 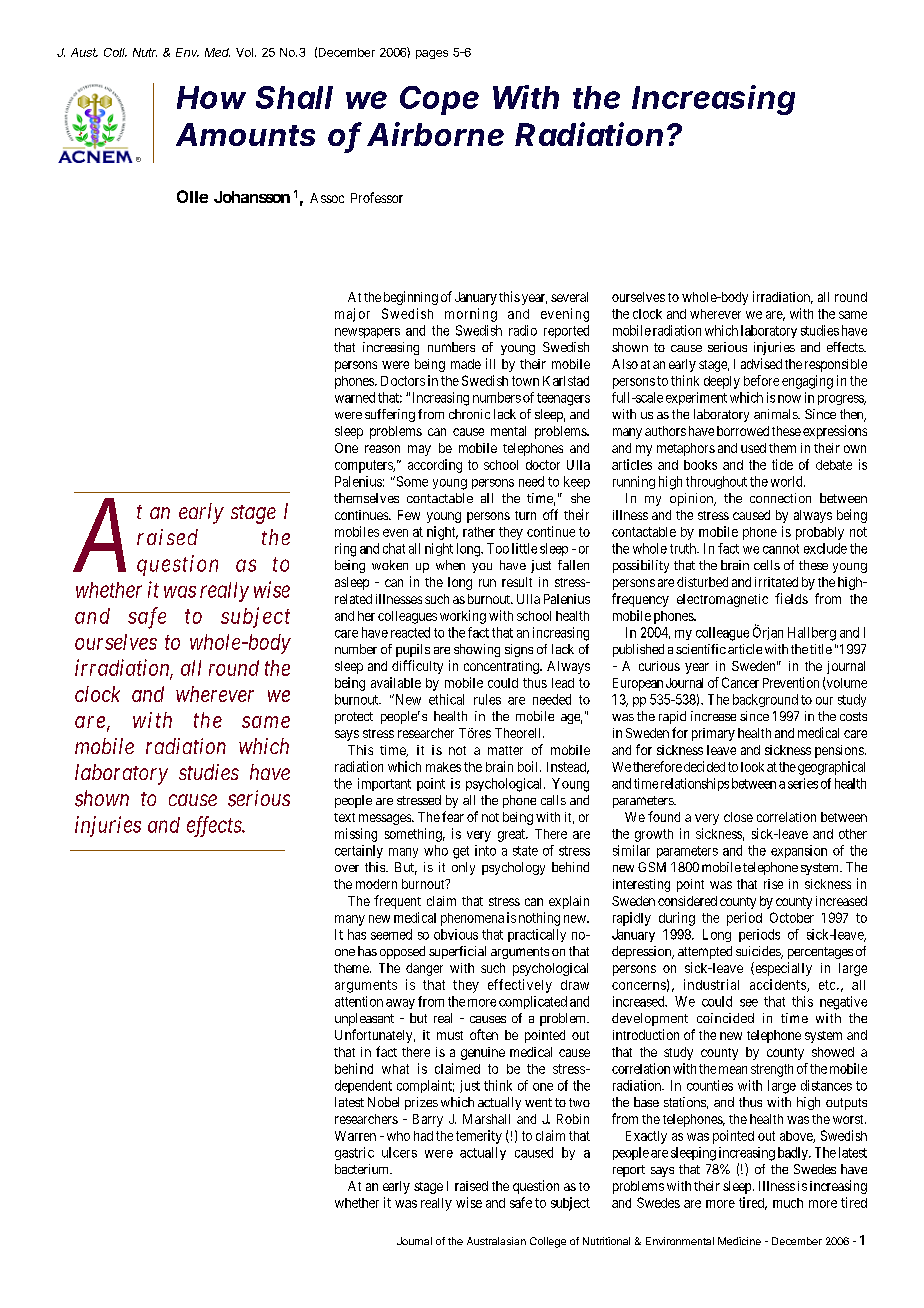 I want to click on Amounts, so click(x=245, y=134).
